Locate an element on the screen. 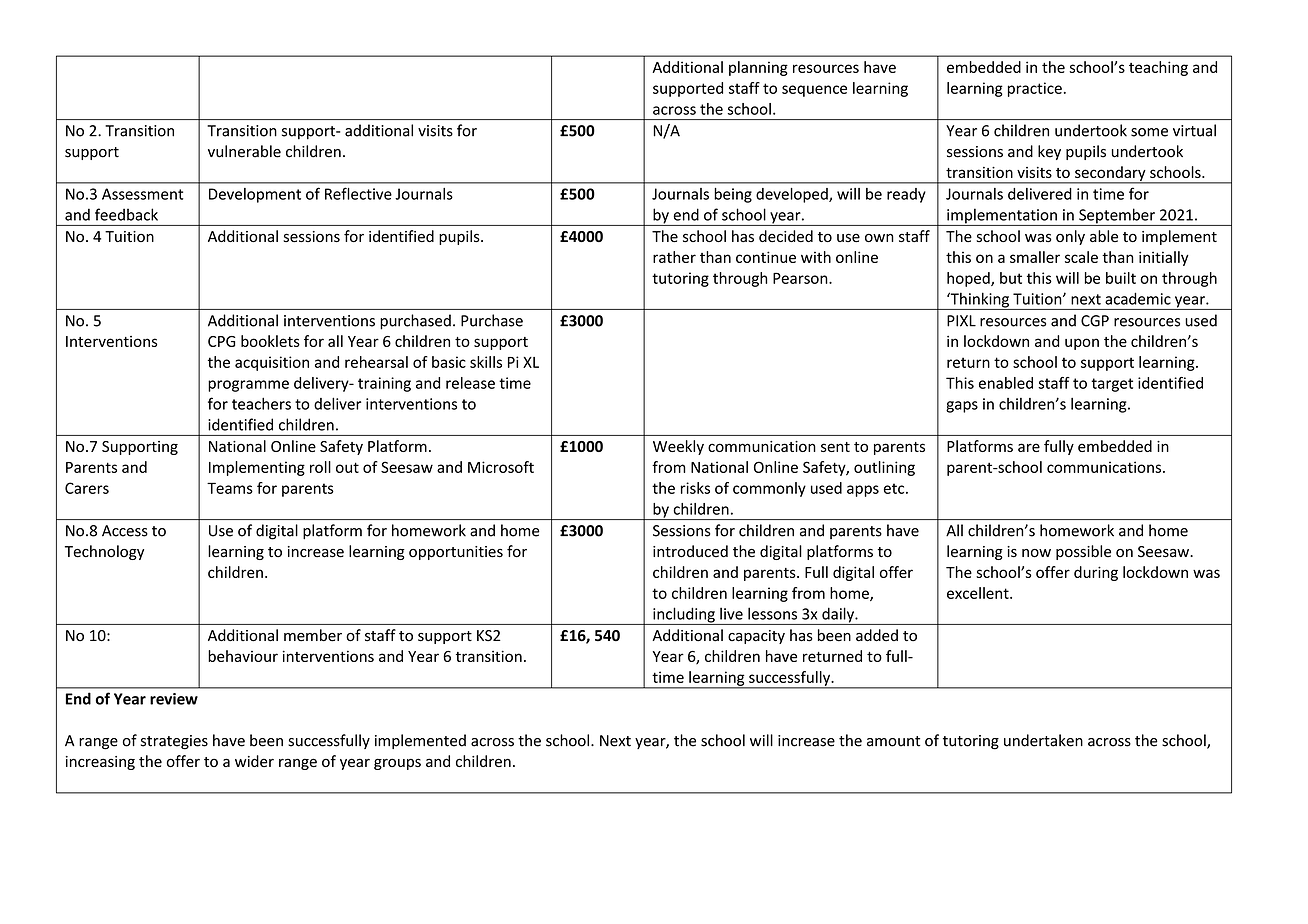 Image resolution: width=1308 pixels, height=924 pixels. planning is located at coordinates (758, 68).
